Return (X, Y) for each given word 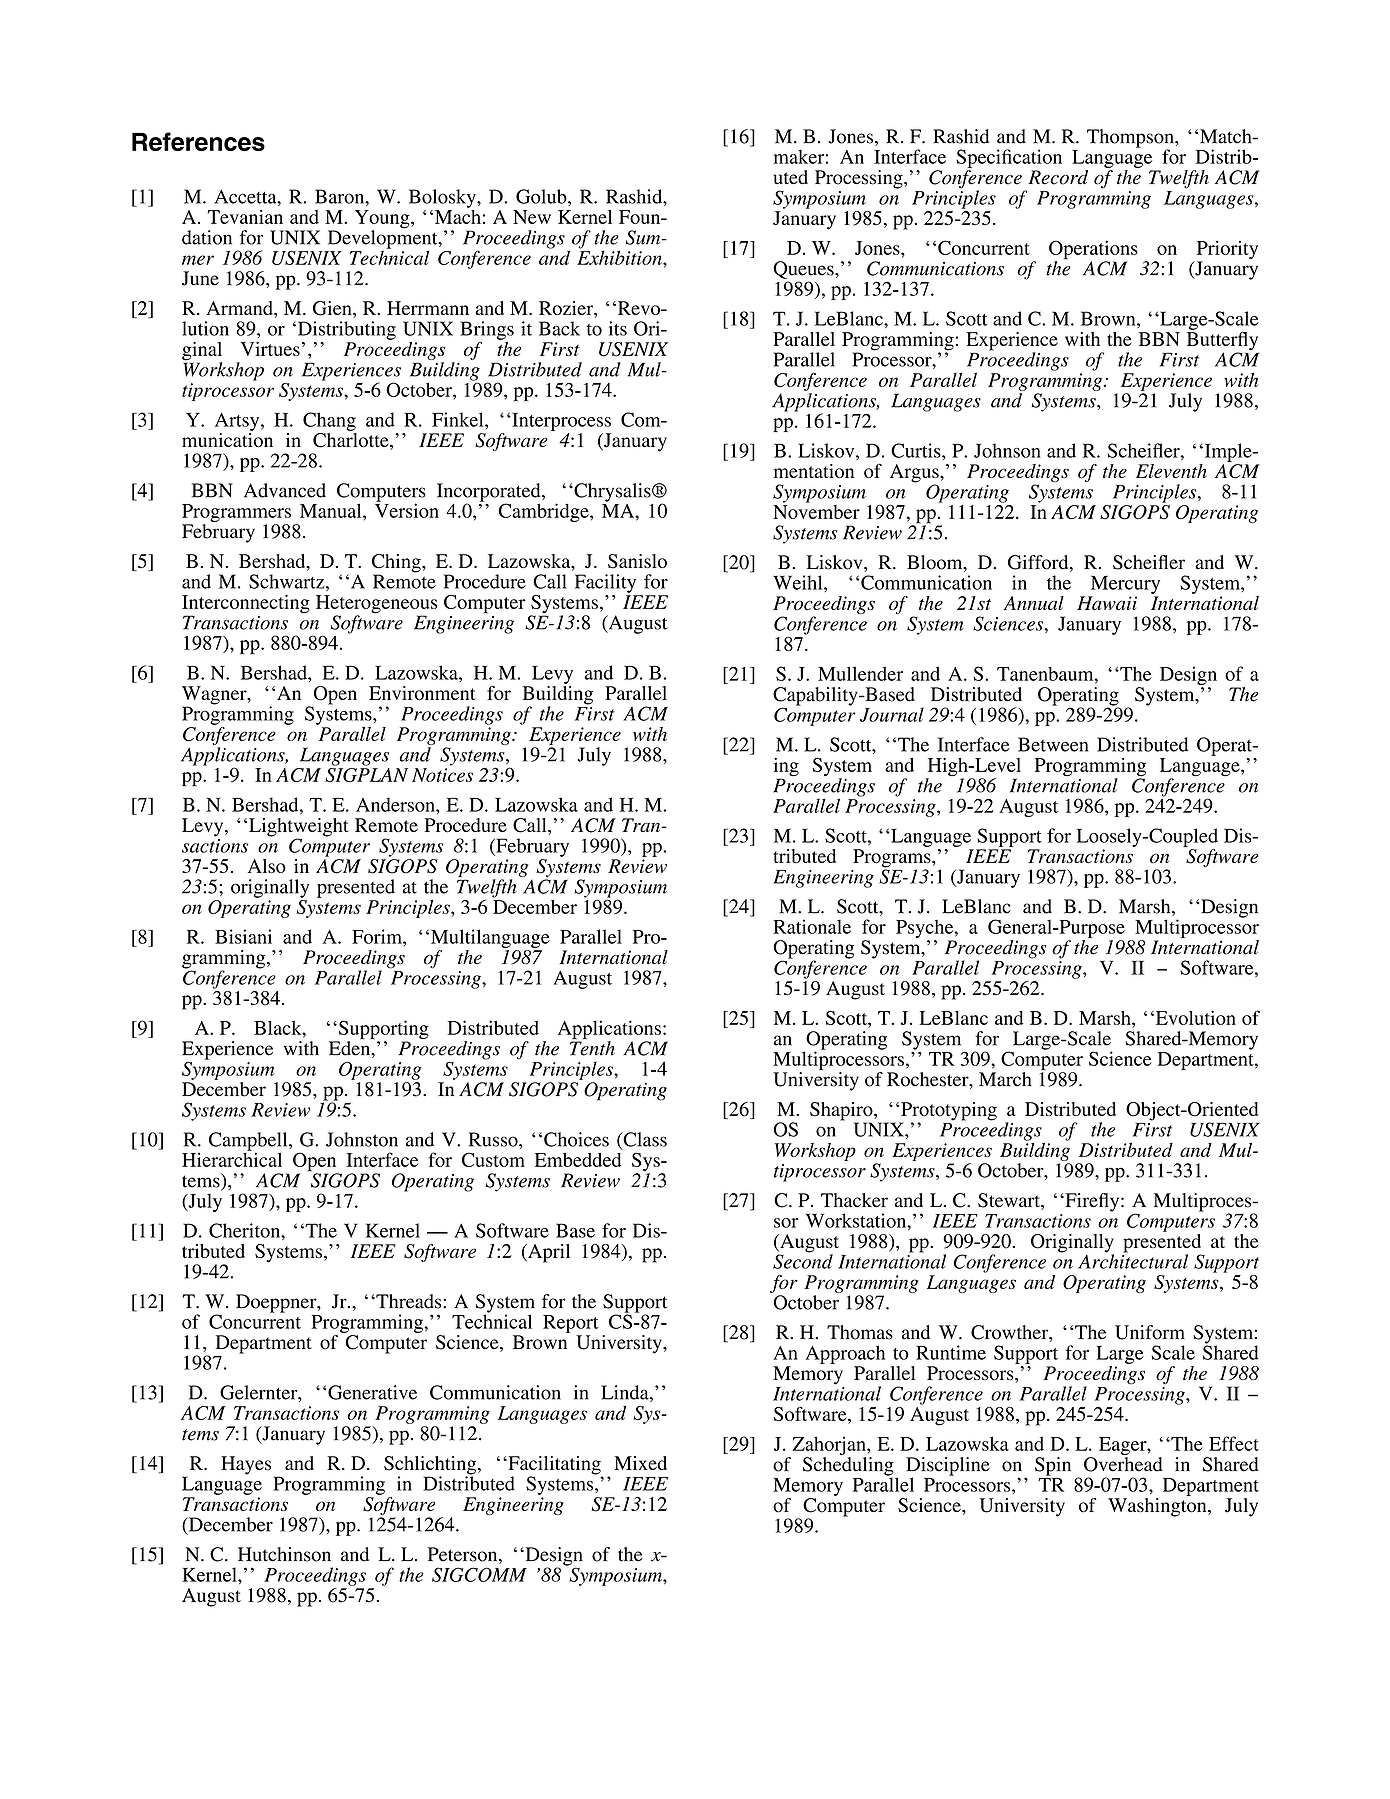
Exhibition (620, 256)
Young (383, 220)
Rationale (812, 926)
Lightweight (297, 828)
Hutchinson (284, 1554)
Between (1053, 744)
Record (1058, 177)
